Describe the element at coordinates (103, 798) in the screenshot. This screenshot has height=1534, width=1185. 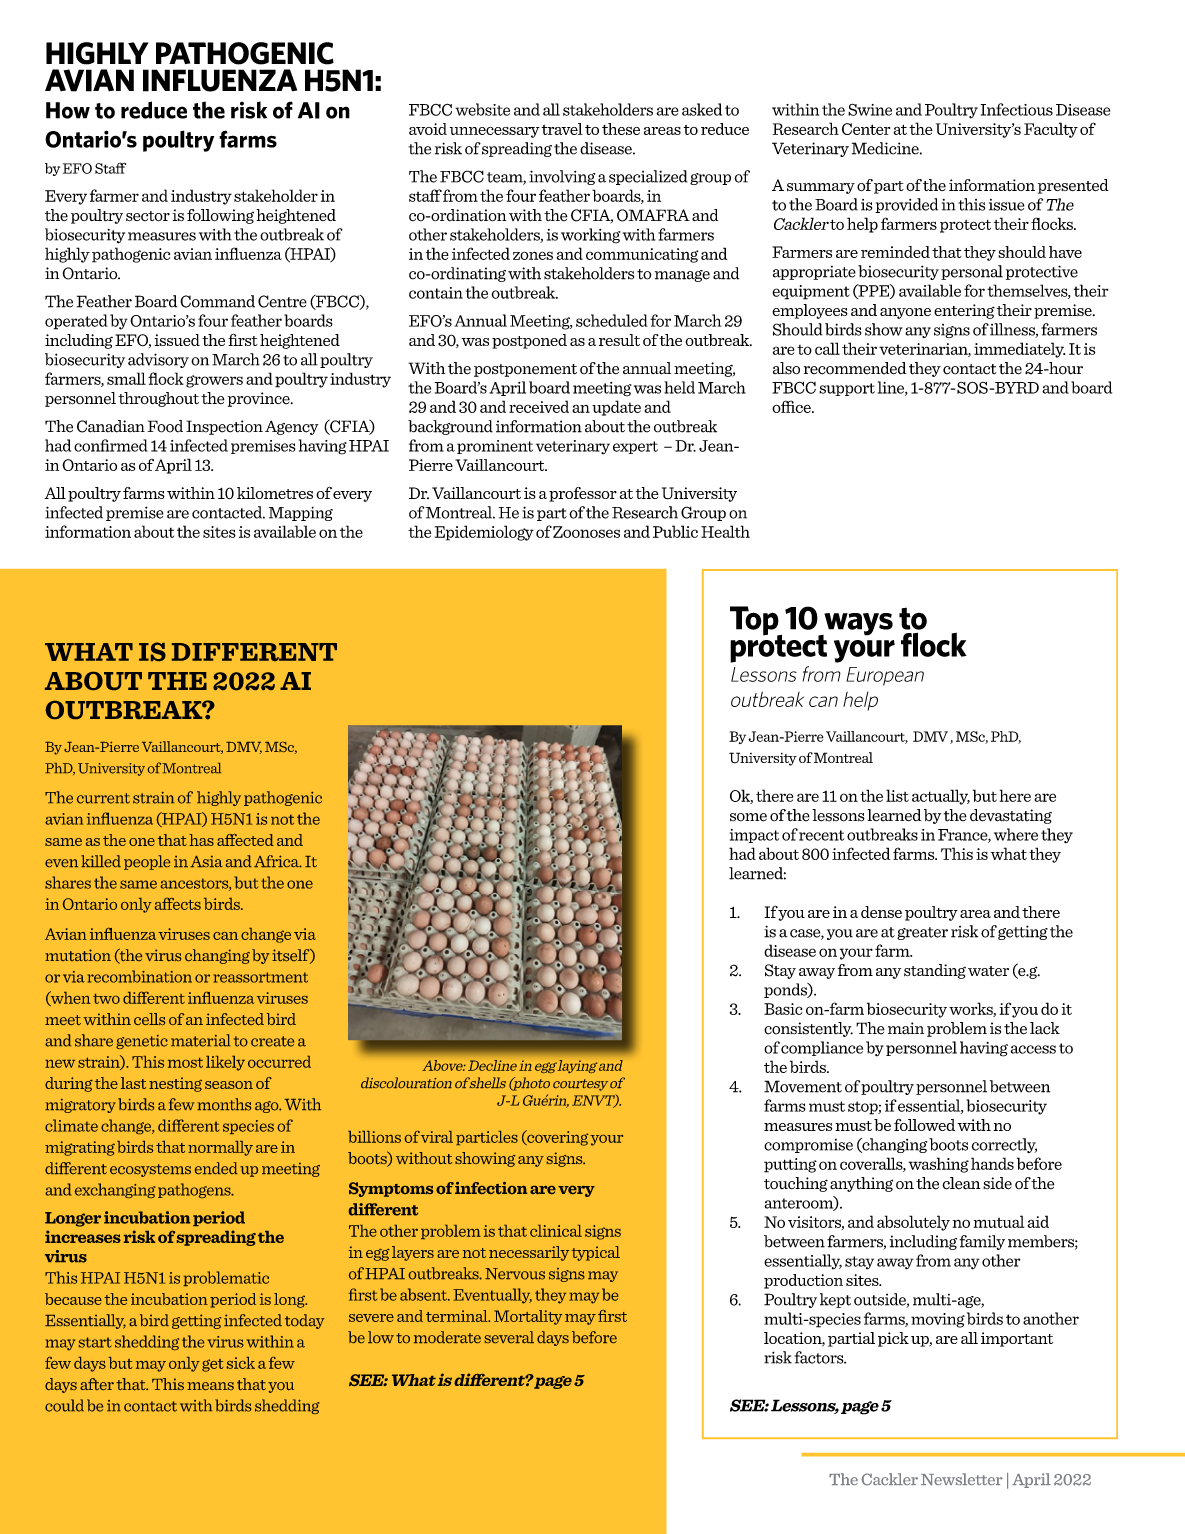
I see `current` at that location.
